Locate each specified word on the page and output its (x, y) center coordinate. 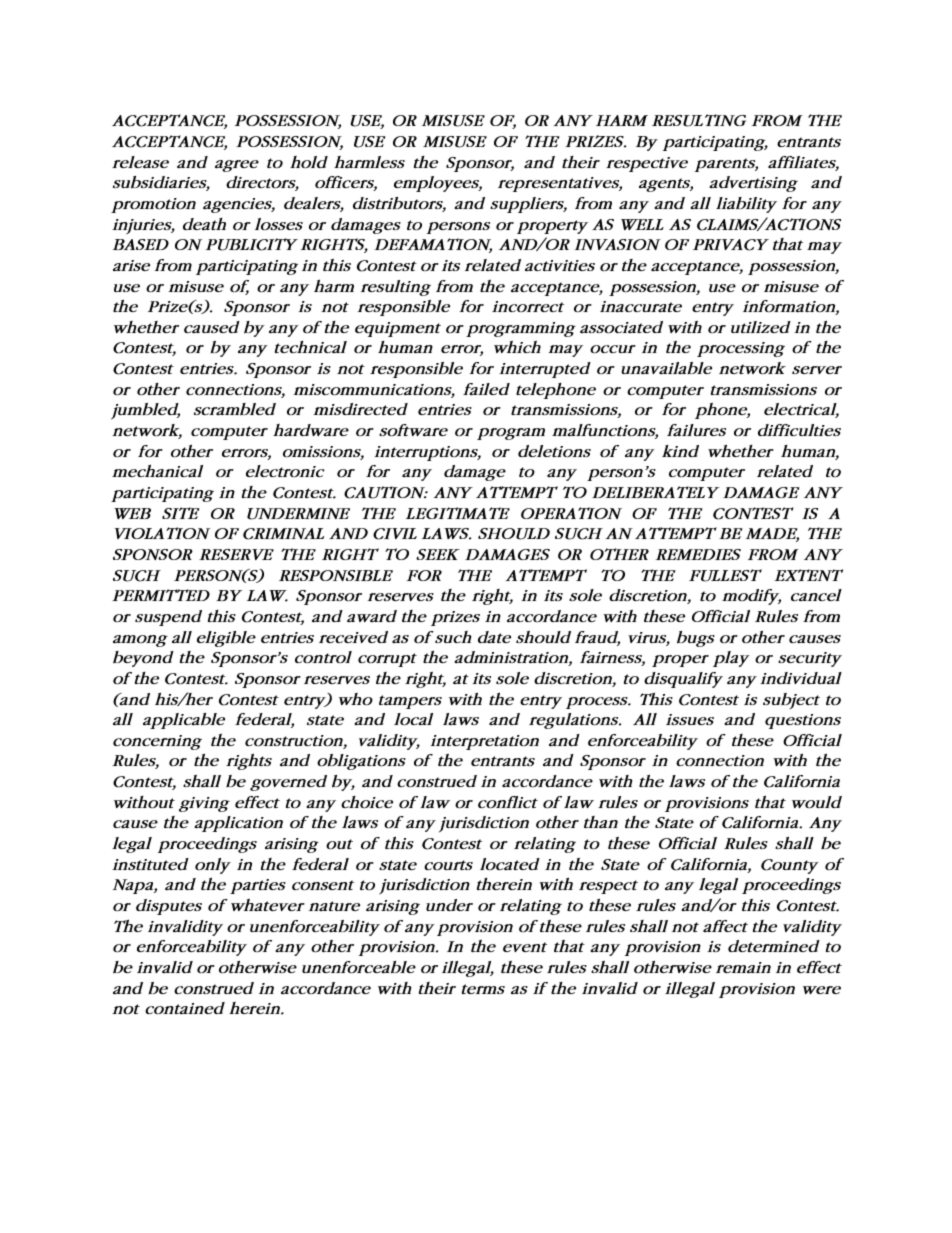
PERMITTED (161, 595)
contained (185, 1008)
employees (438, 184)
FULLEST (725, 575)
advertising (753, 184)
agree (237, 166)
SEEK (438, 554)
